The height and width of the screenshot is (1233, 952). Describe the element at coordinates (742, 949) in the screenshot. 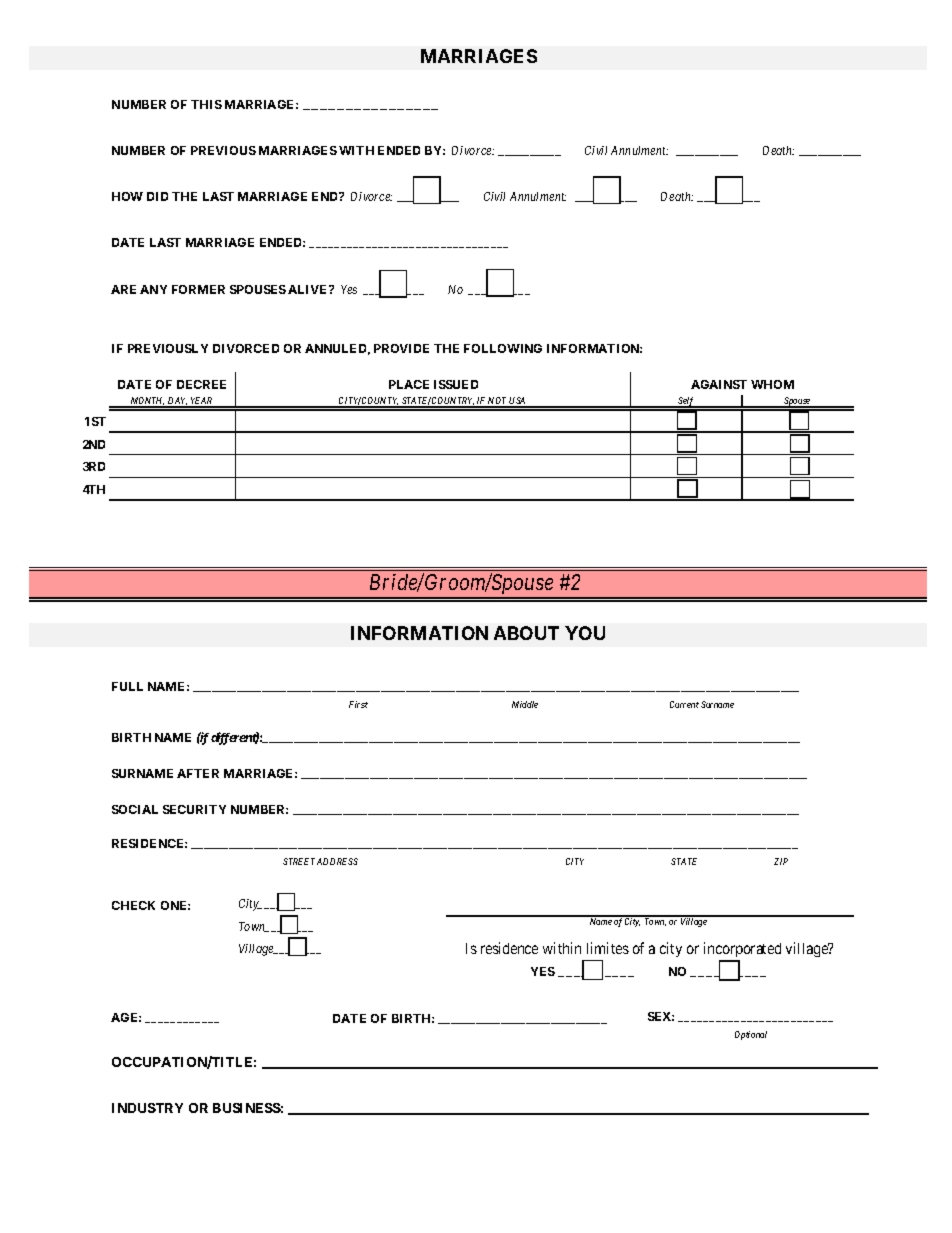

I see `incorporated` at that location.
